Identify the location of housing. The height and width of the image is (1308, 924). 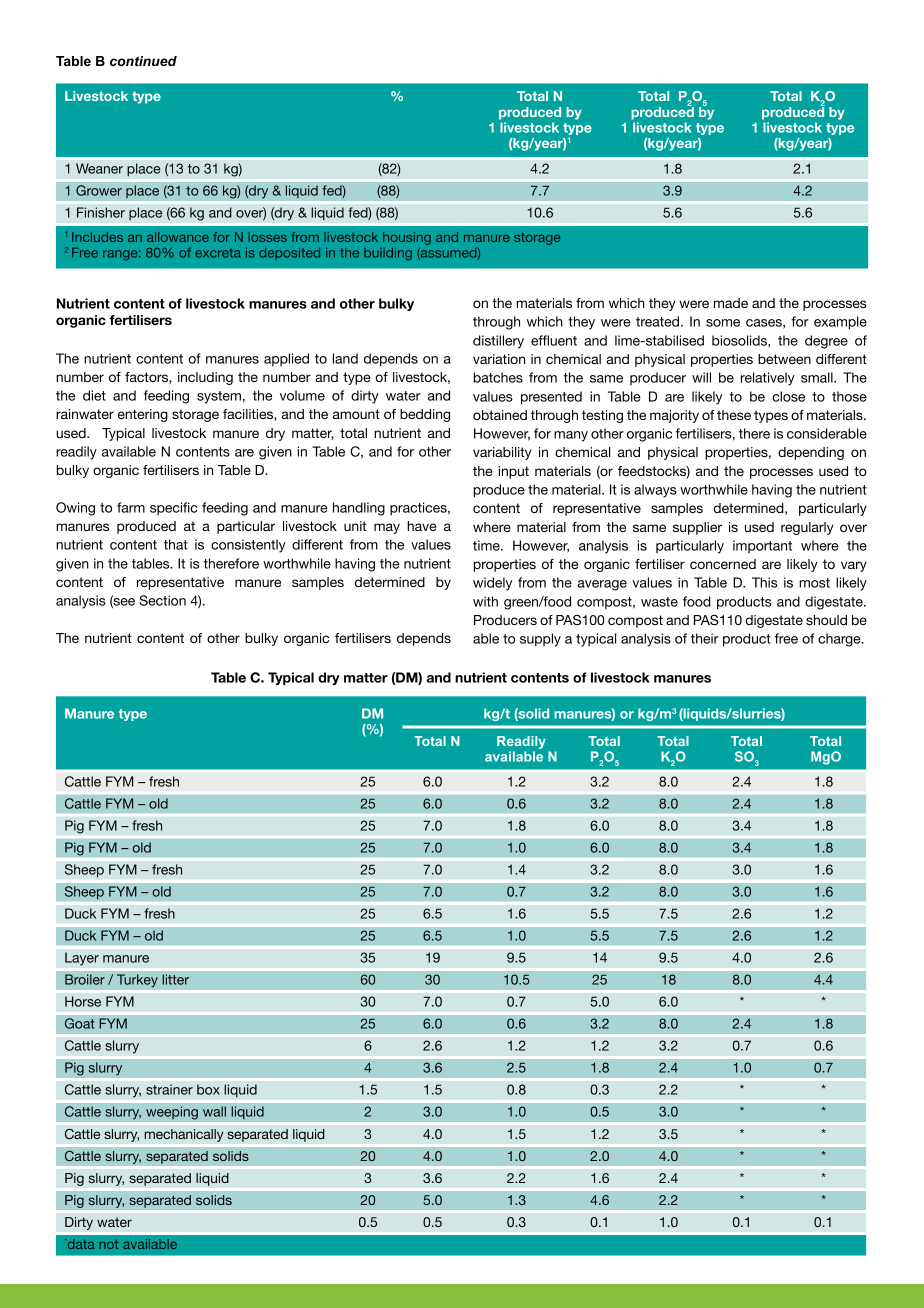
(407, 238).
